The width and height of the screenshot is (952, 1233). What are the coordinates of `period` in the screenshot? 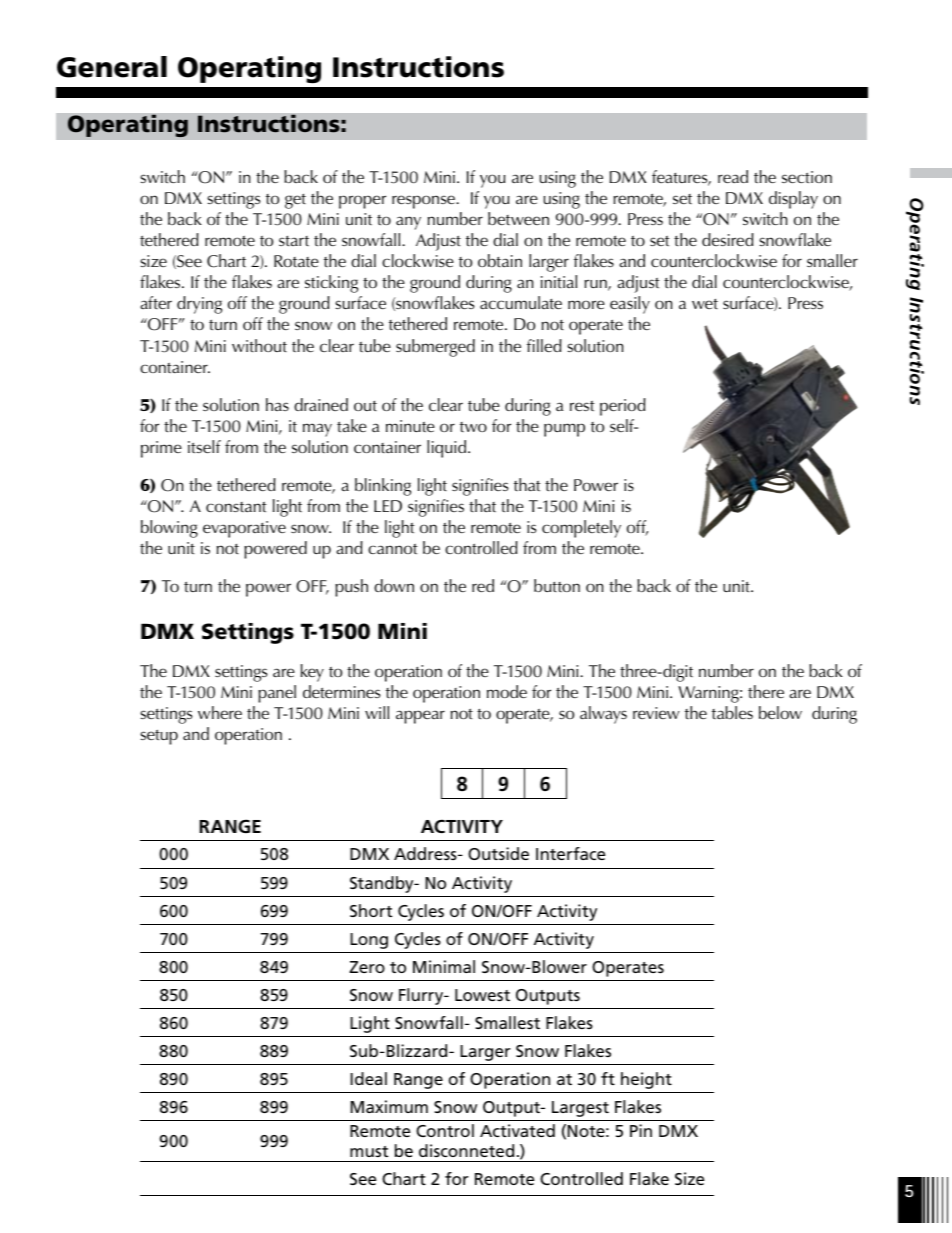 It's located at (623, 407).
